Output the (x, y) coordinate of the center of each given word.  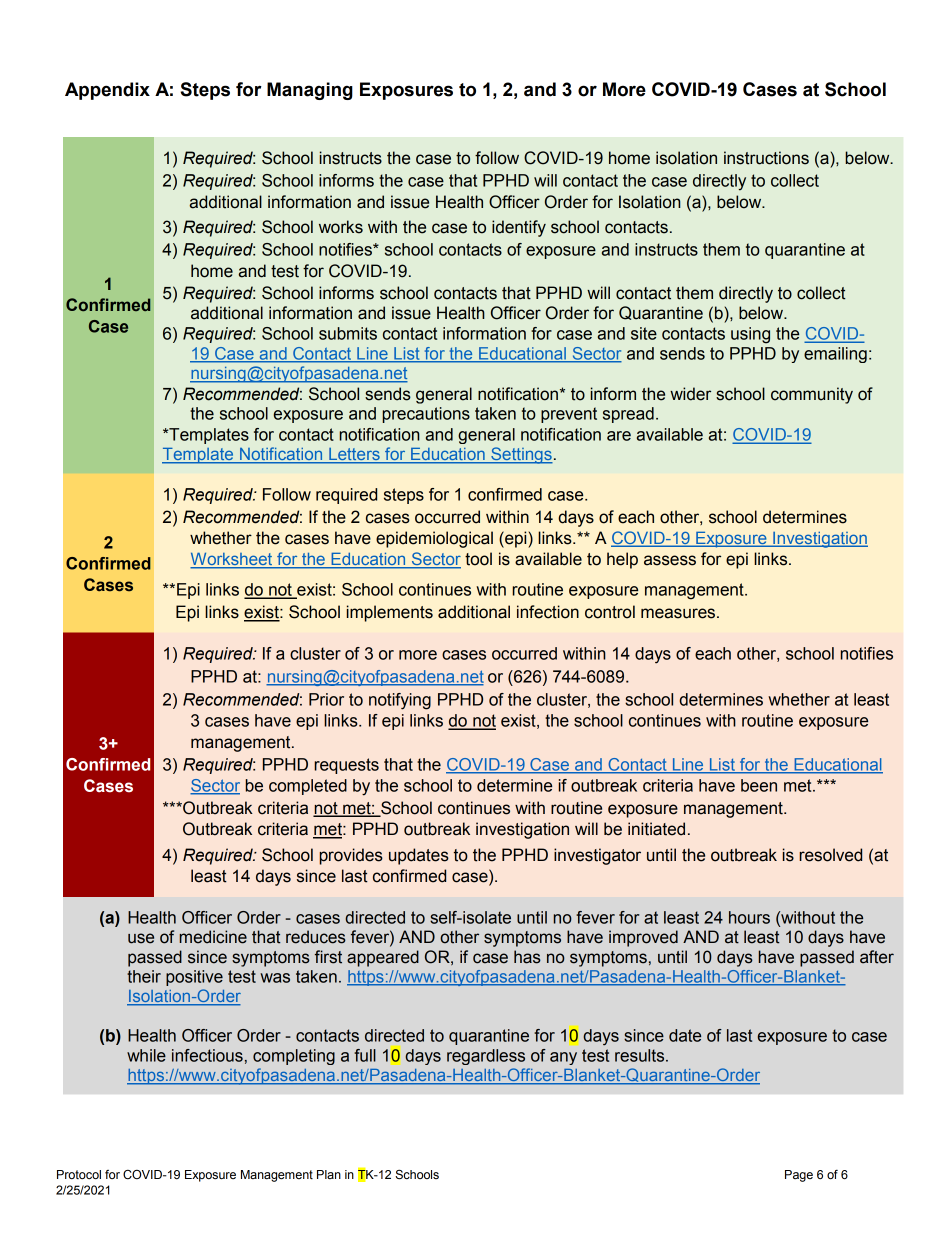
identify (519, 228)
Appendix (107, 91)
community (812, 395)
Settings (521, 455)
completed (308, 787)
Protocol (79, 1174)
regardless (486, 1057)
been (759, 785)
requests (346, 766)
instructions (766, 158)
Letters (354, 455)
